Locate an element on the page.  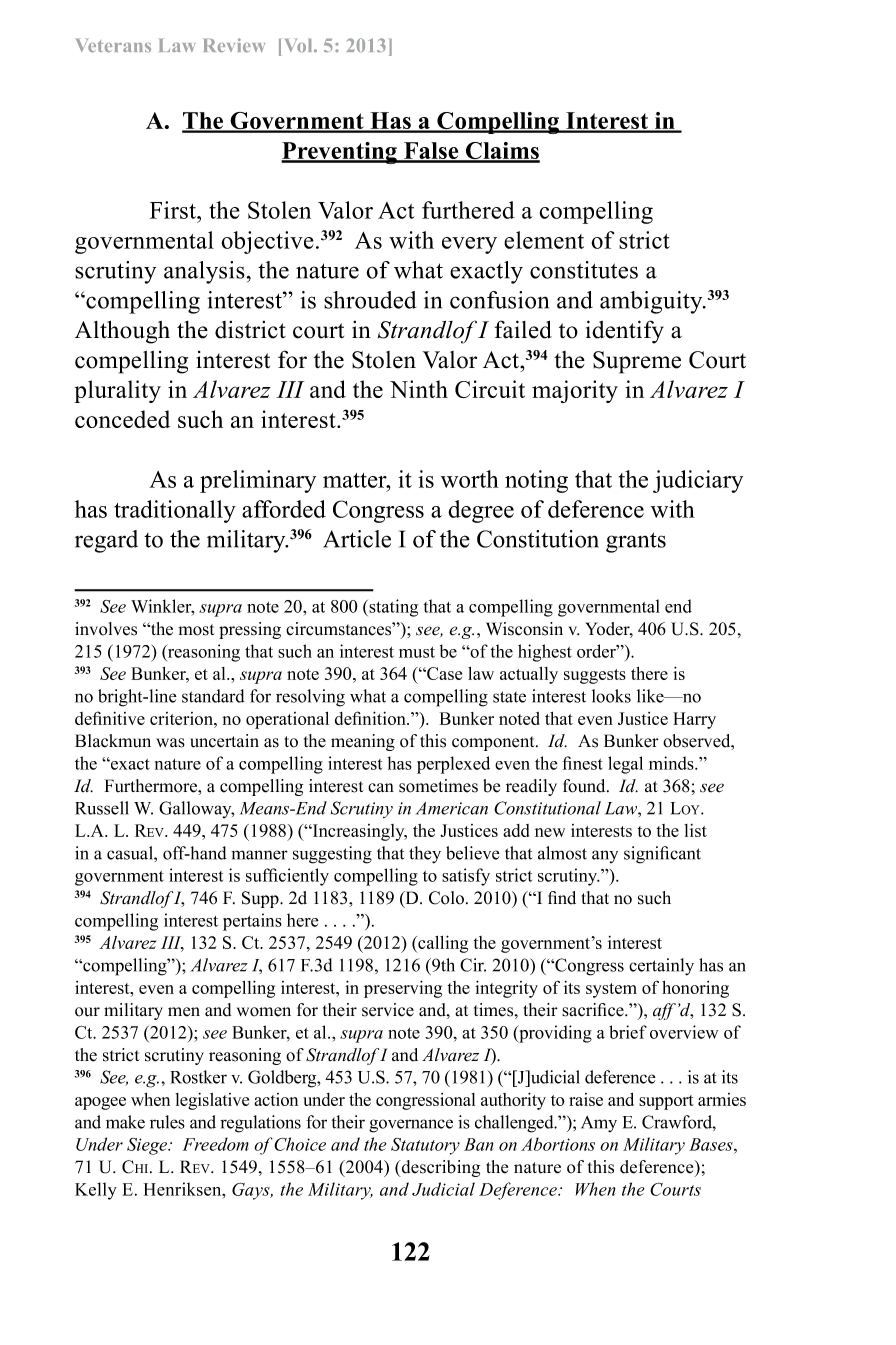
Statutory is located at coordinates (425, 1146).
